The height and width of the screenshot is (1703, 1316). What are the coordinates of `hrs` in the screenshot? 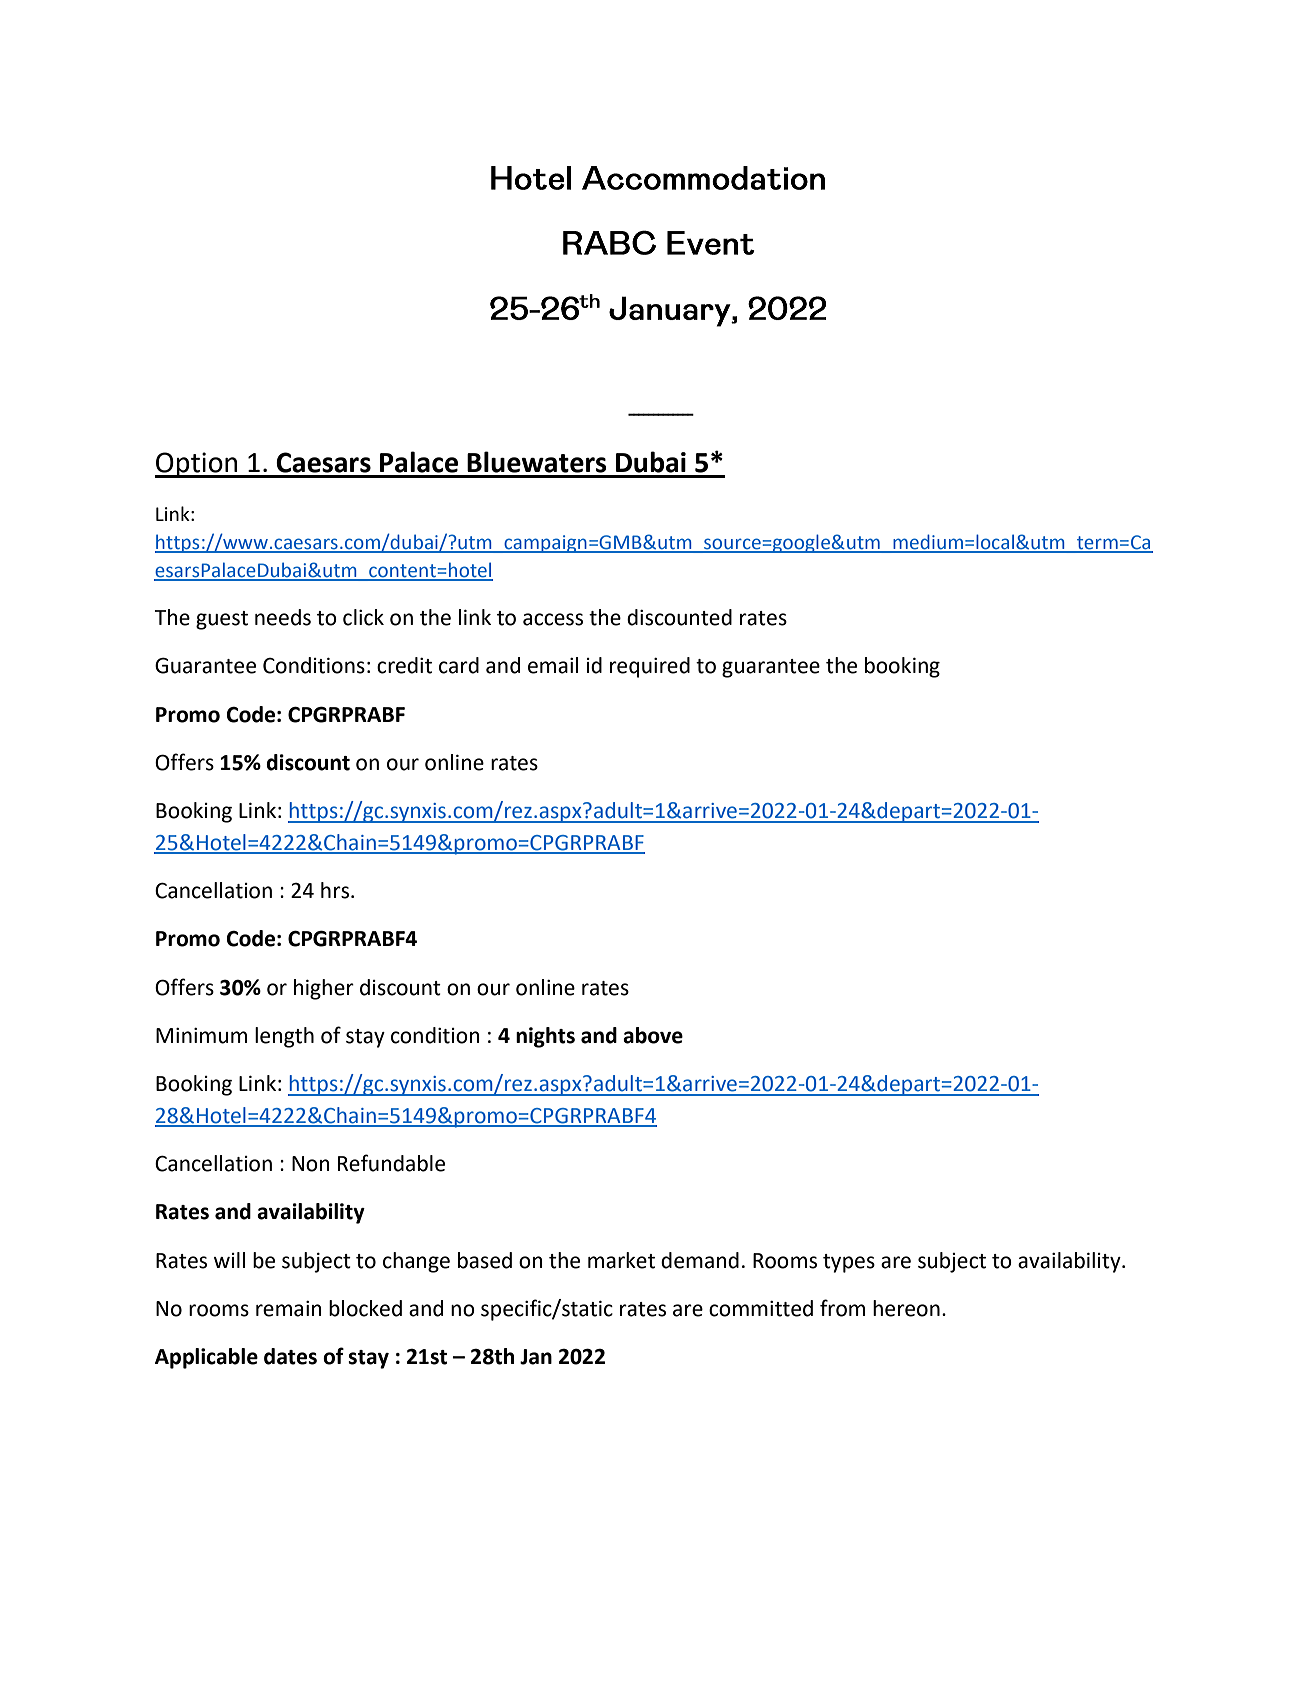 It's located at (335, 890).
